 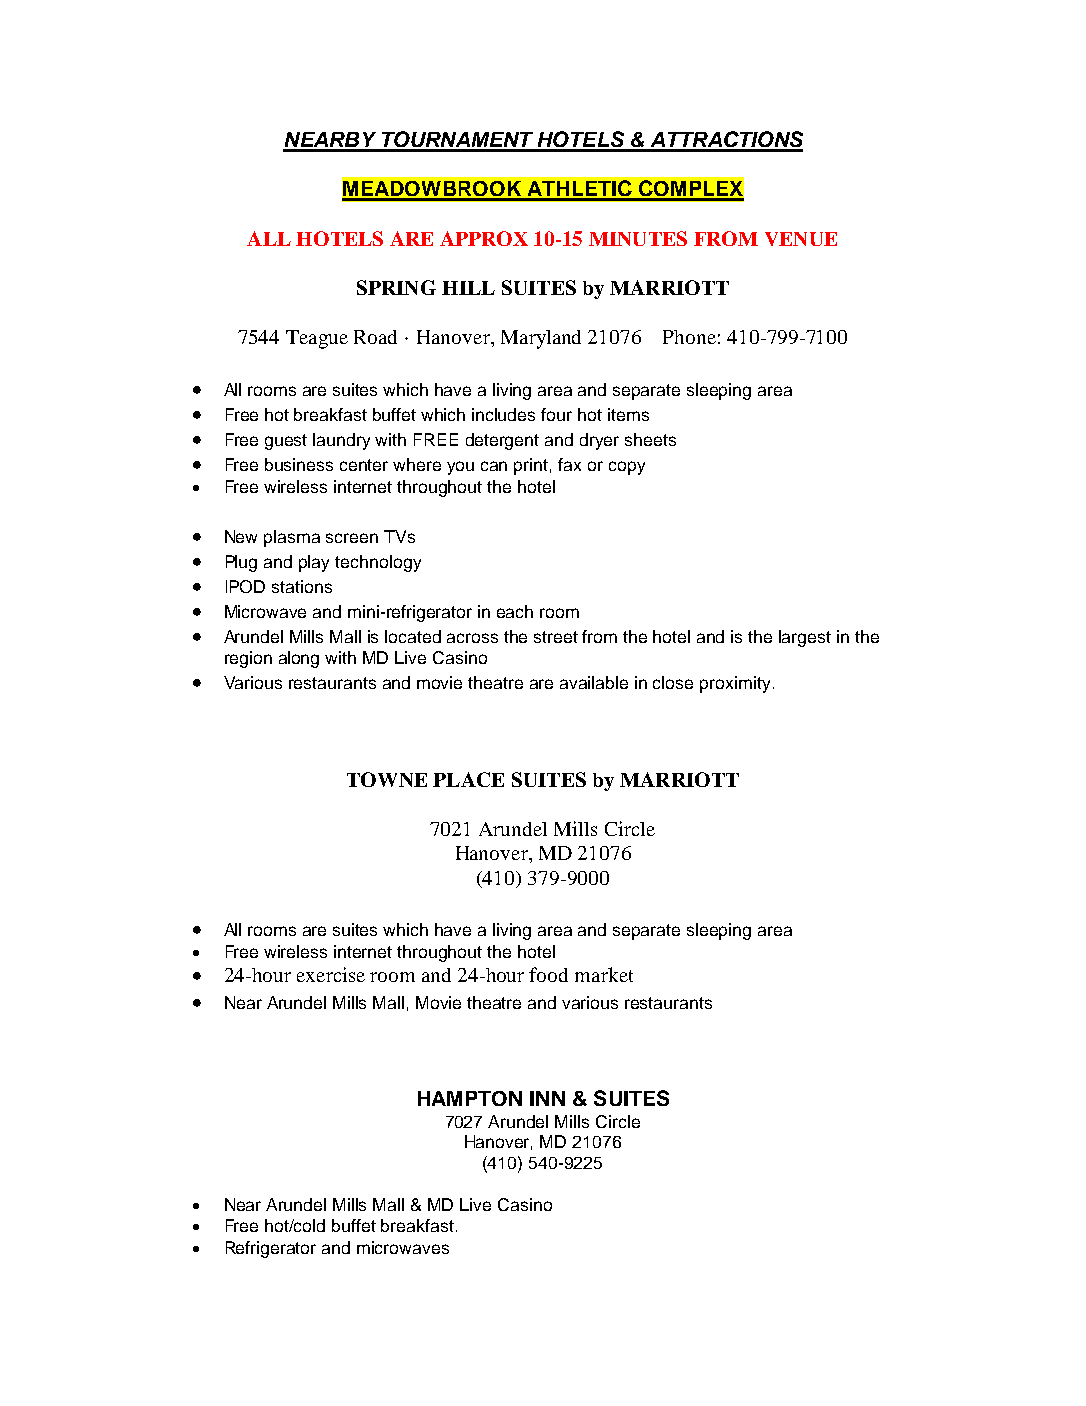 What do you see at coordinates (556, 637) in the screenshot?
I see `street` at bounding box center [556, 637].
